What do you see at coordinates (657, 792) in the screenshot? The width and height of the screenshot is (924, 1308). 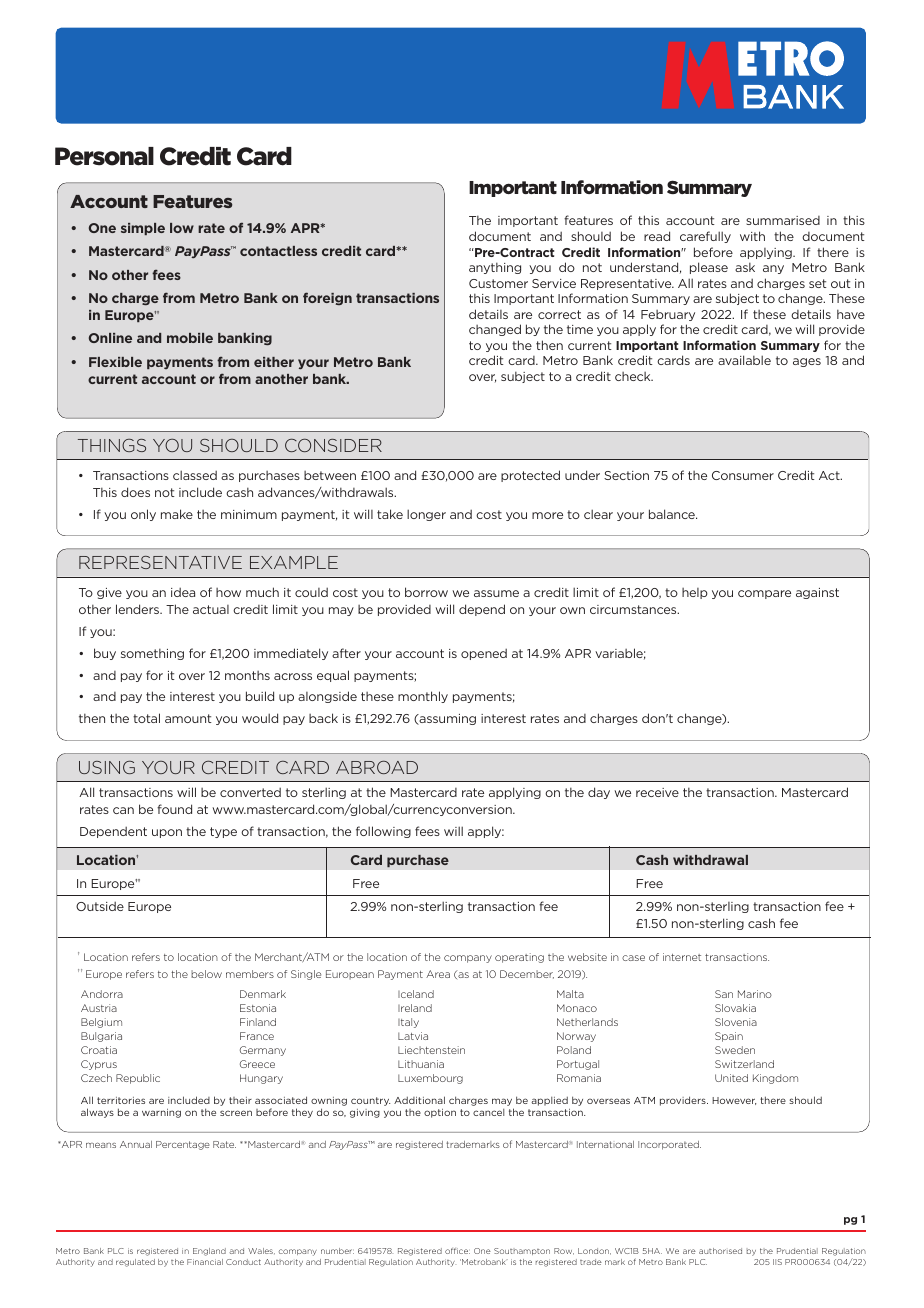 I see `receive` at bounding box center [657, 792].
